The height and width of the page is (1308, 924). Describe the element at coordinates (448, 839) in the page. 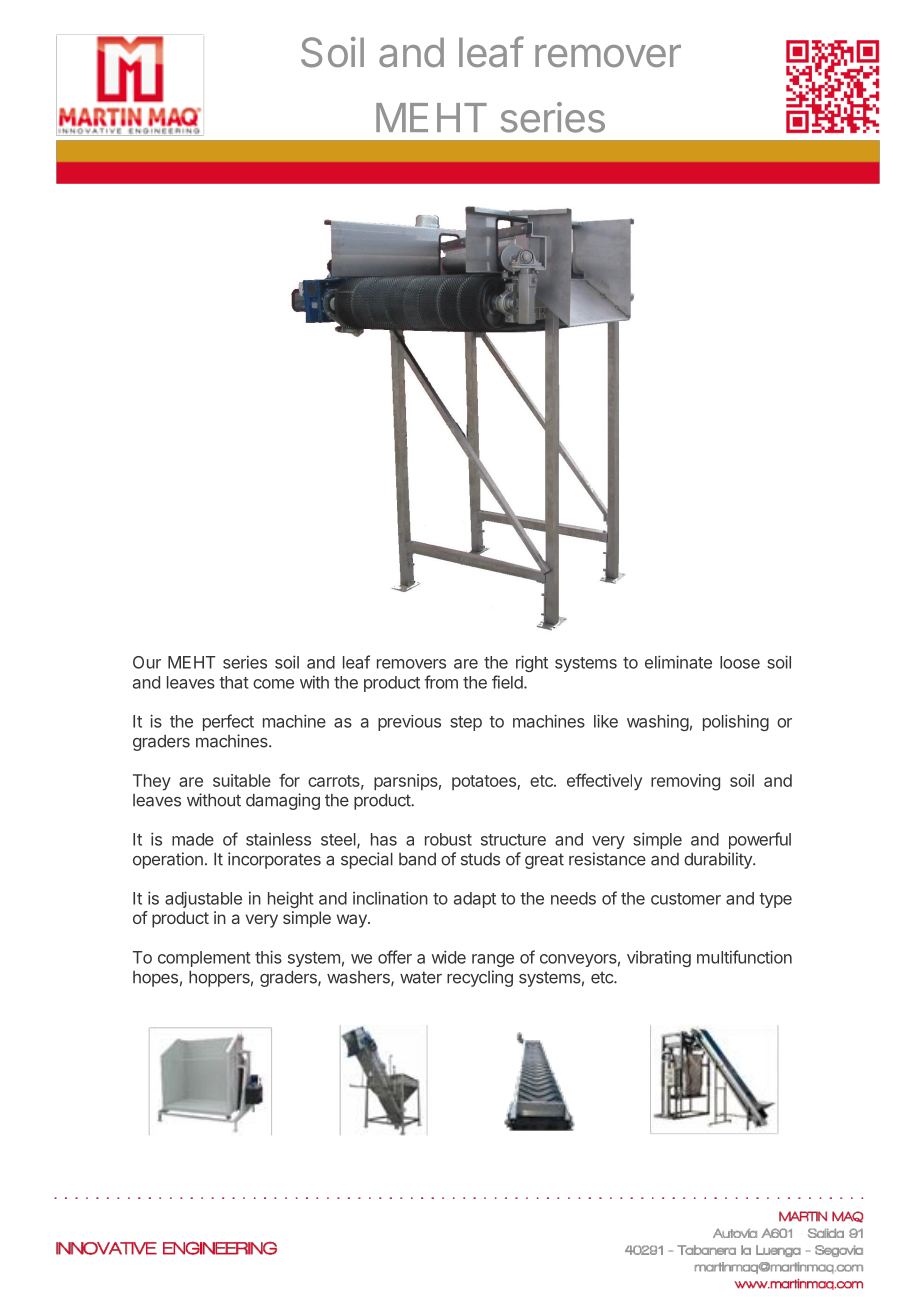

I see `robust` at that location.
